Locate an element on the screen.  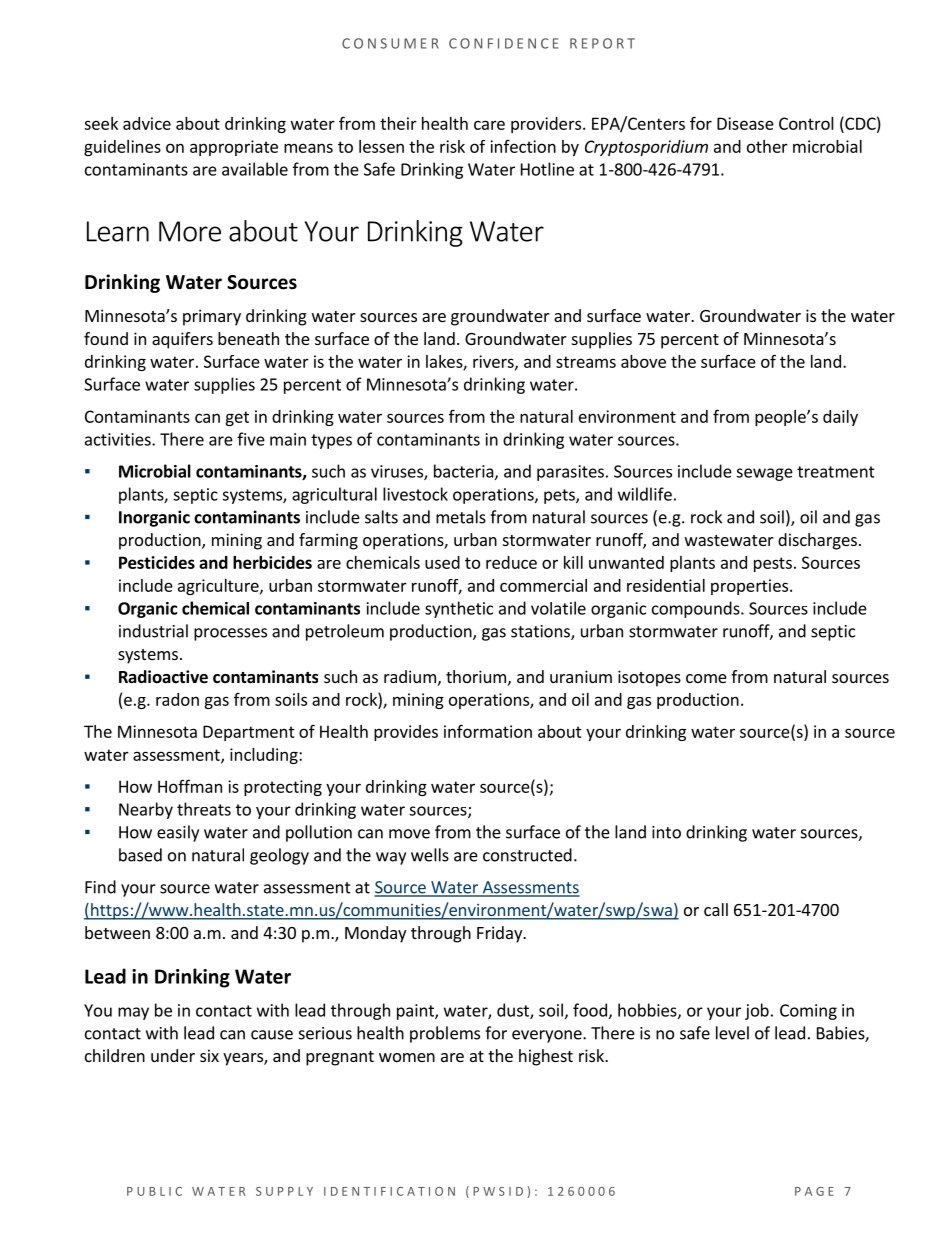
rivers is located at coordinates (494, 362).
